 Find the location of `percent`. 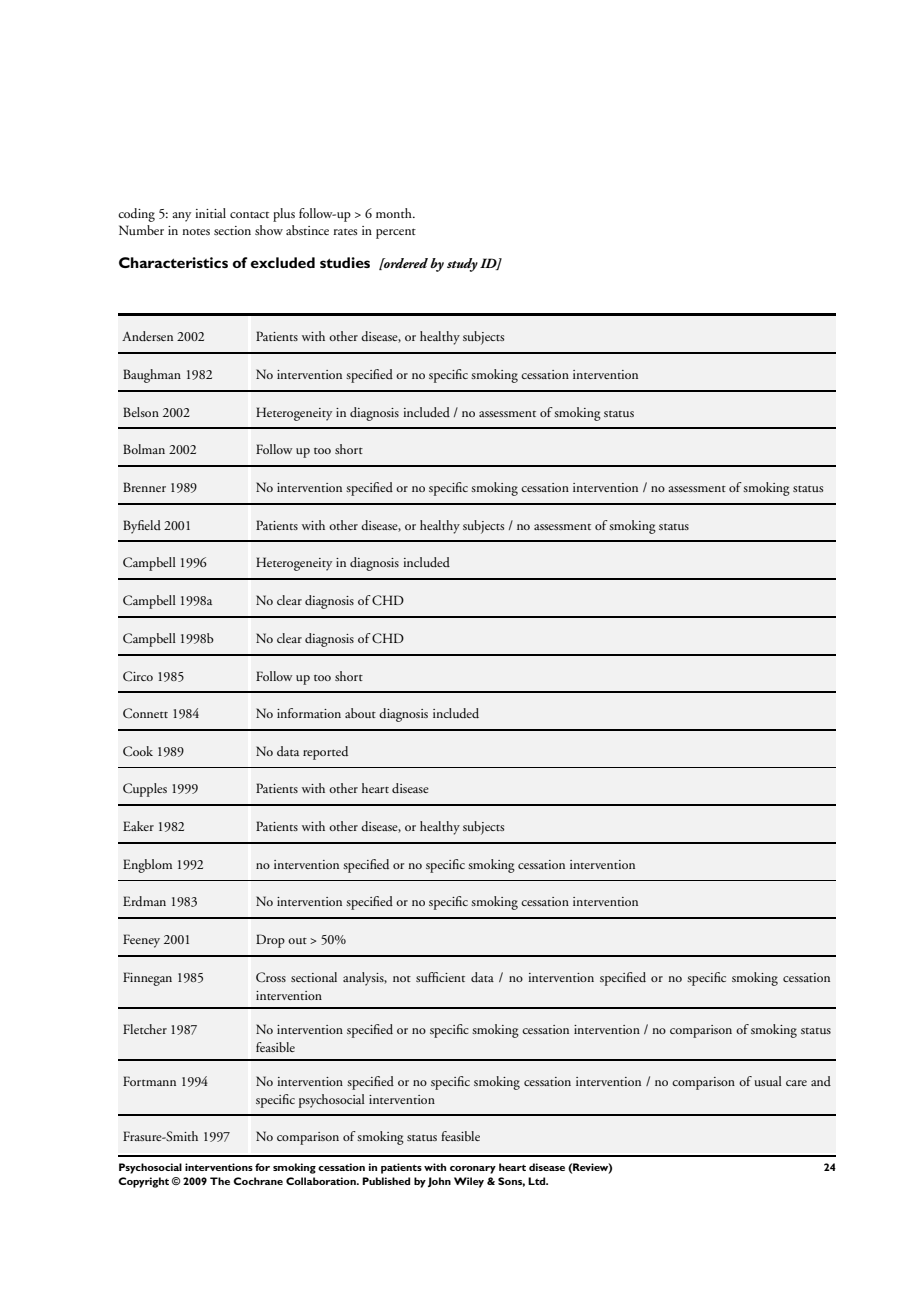

percent is located at coordinates (396, 233).
